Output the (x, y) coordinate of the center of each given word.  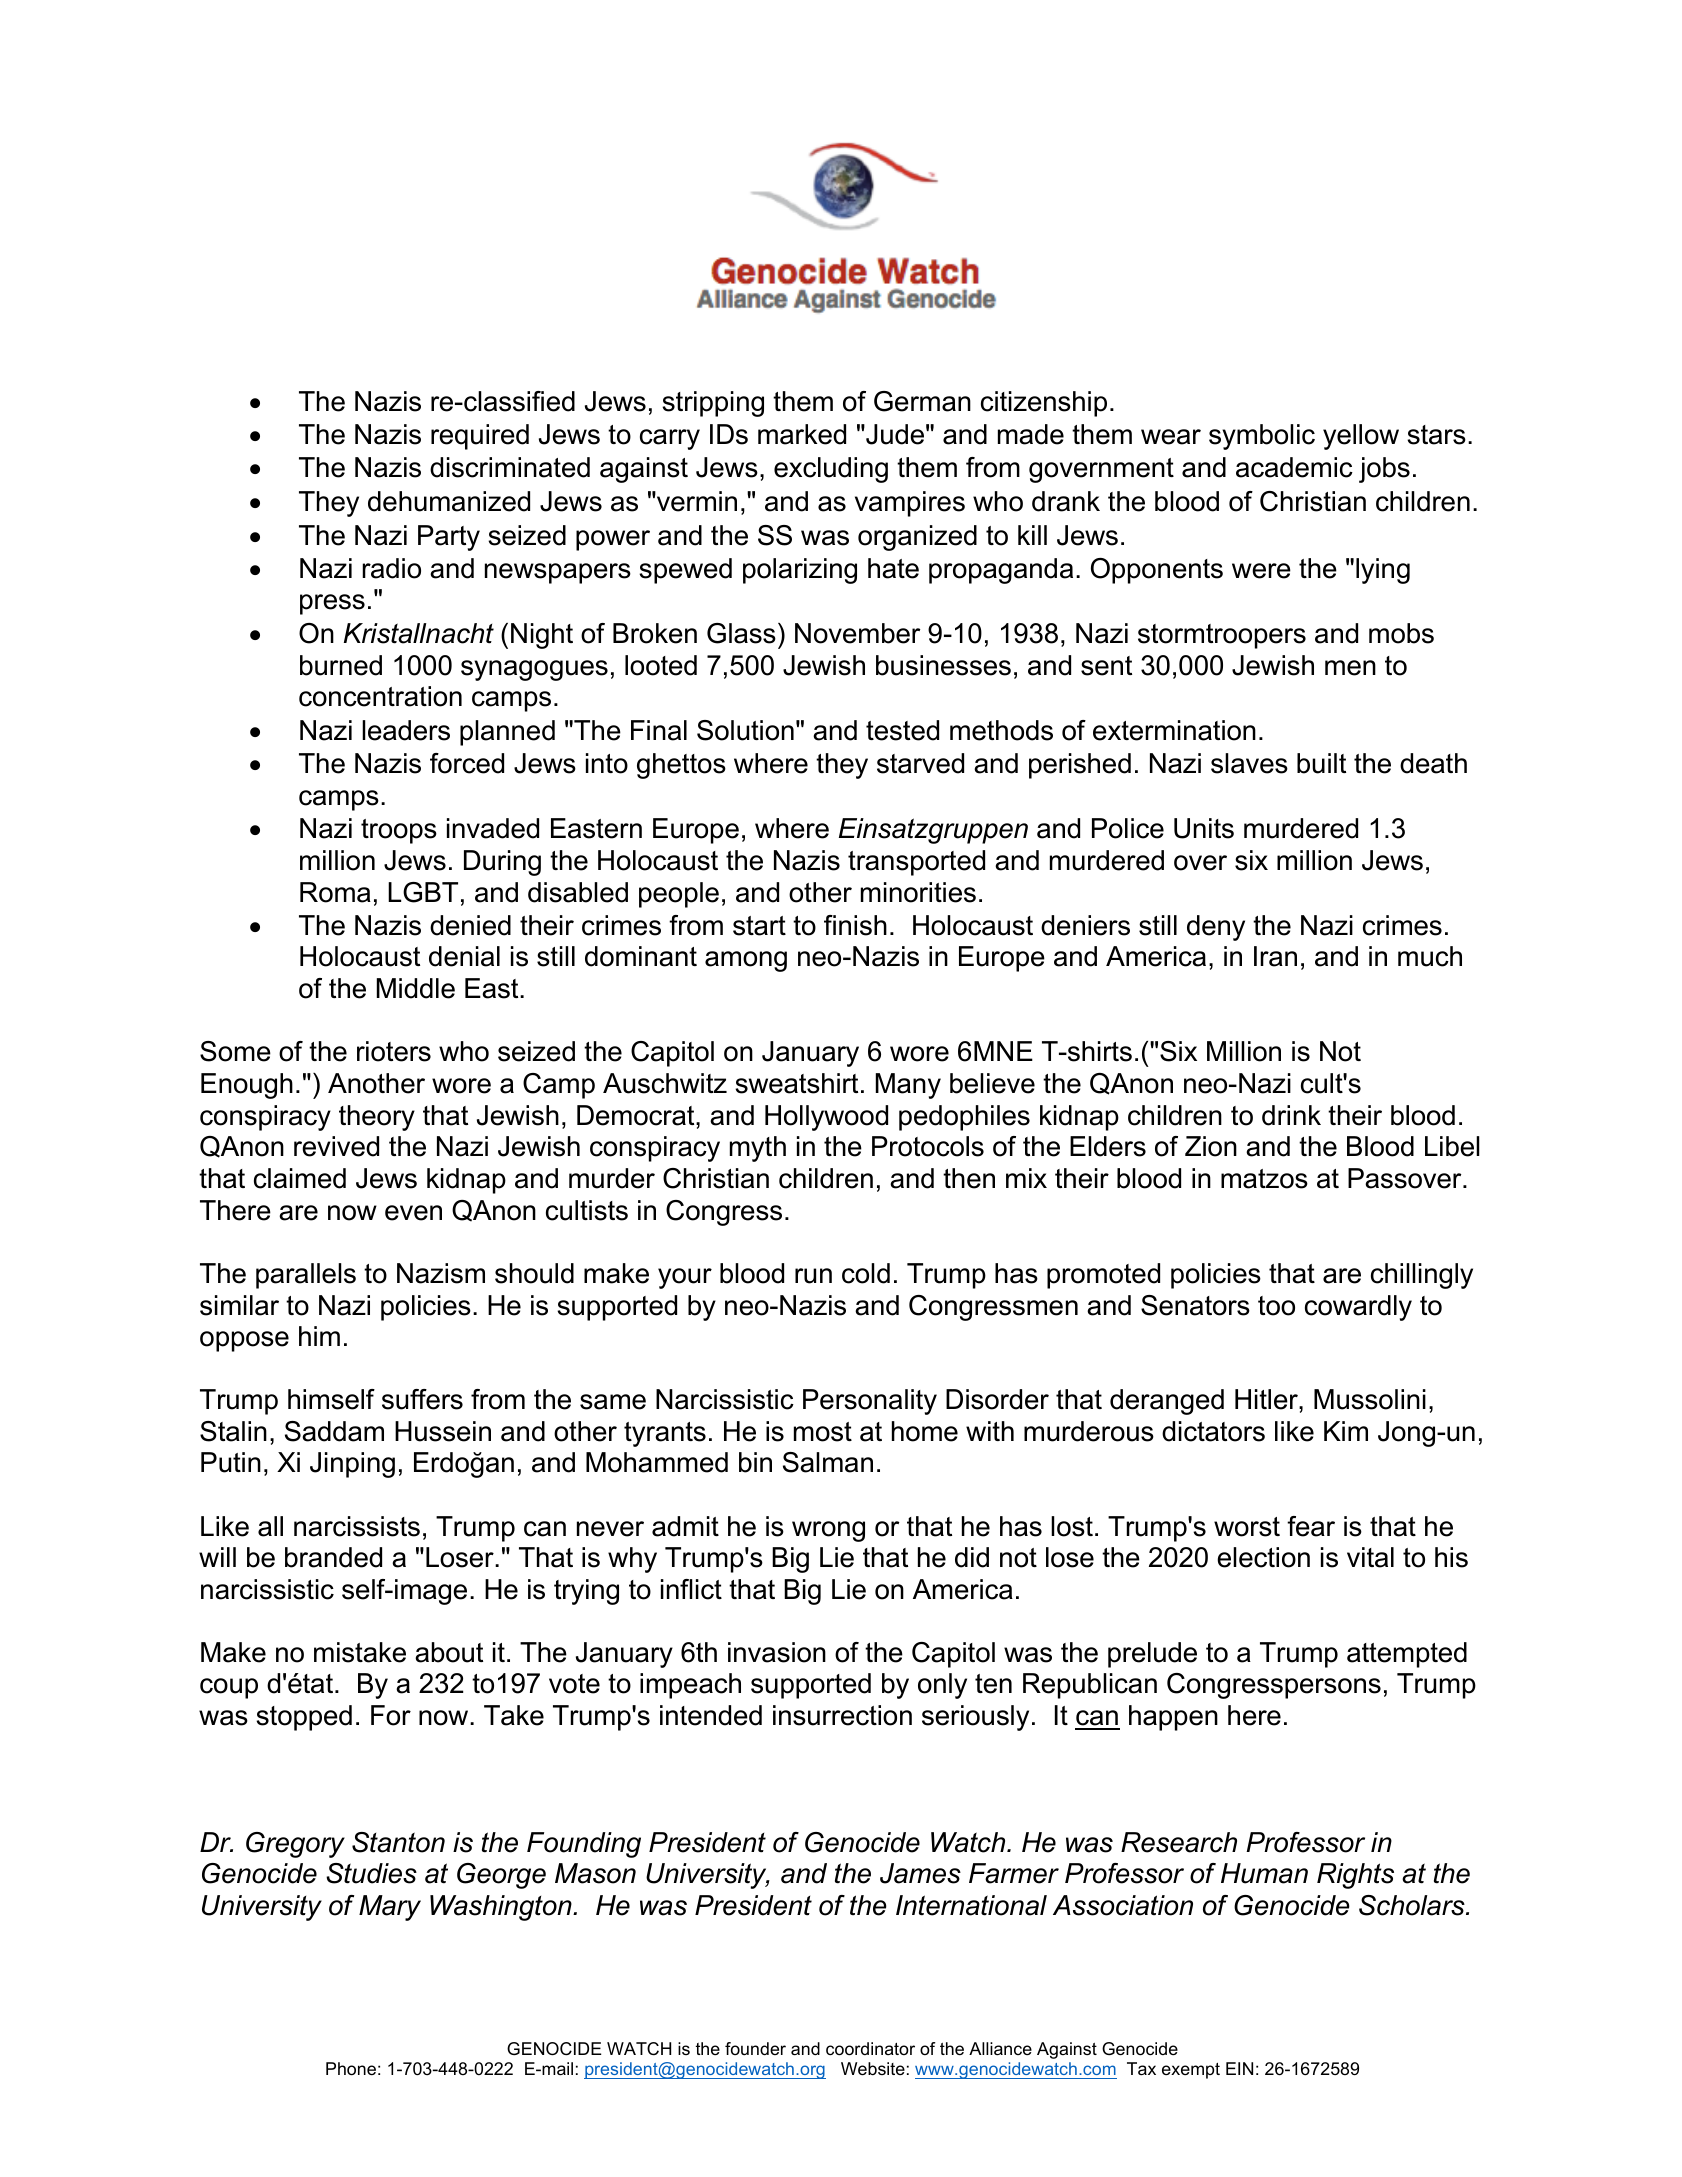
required (480, 437)
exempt (1191, 2071)
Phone (351, 2069)
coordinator (870, 2049)
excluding (831, 470)
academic (1294, 467)
